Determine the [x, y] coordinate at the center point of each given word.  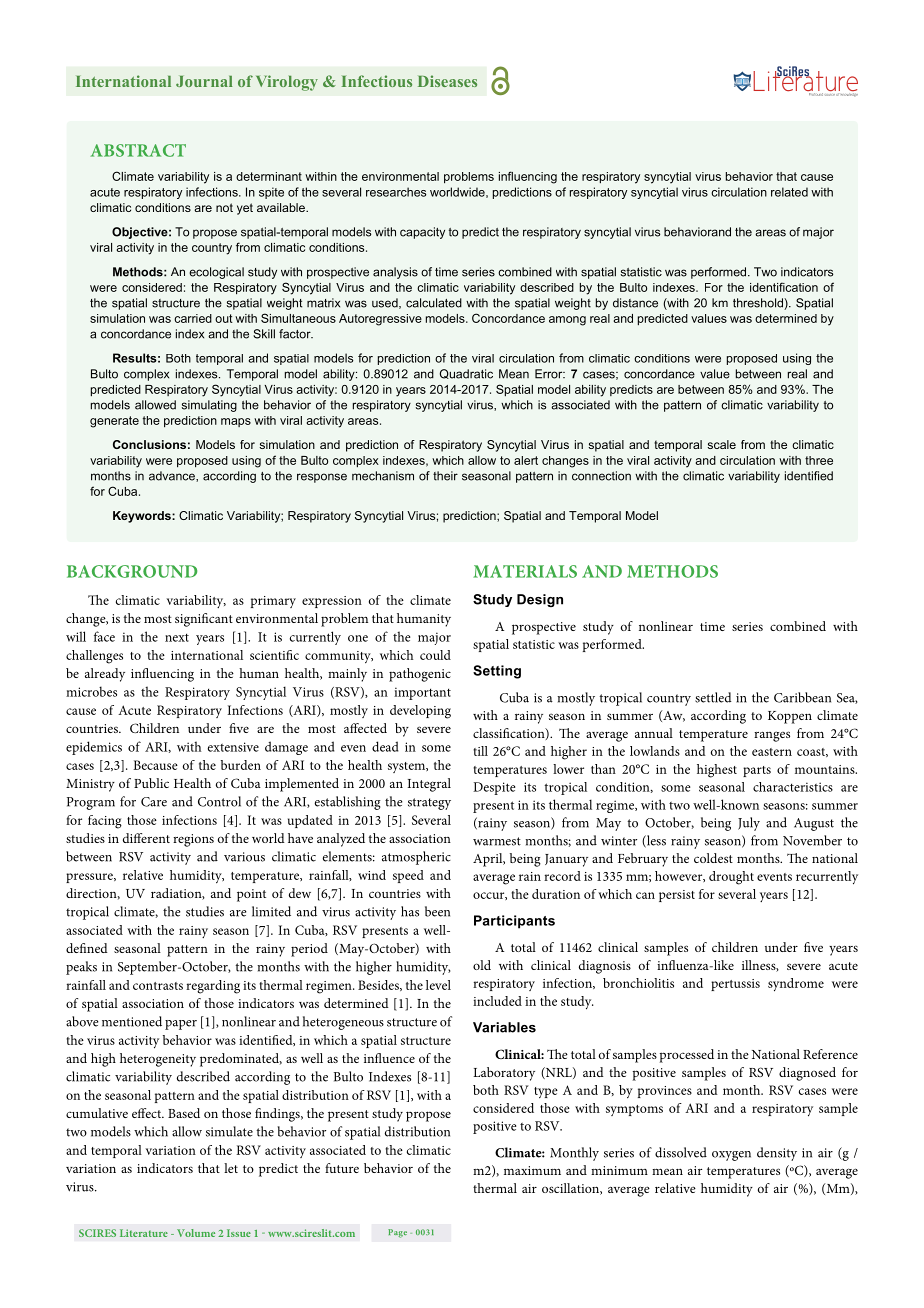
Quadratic [466, 374]
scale [721, 444]
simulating [209, 406]
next [177, 637]
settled [713, 697]
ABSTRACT [138, 150]
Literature [144, 1233]
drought [731, 878]
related [789, 192]
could [435, 655]
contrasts [158, 986]
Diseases [447, 81]
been [437, 911]
